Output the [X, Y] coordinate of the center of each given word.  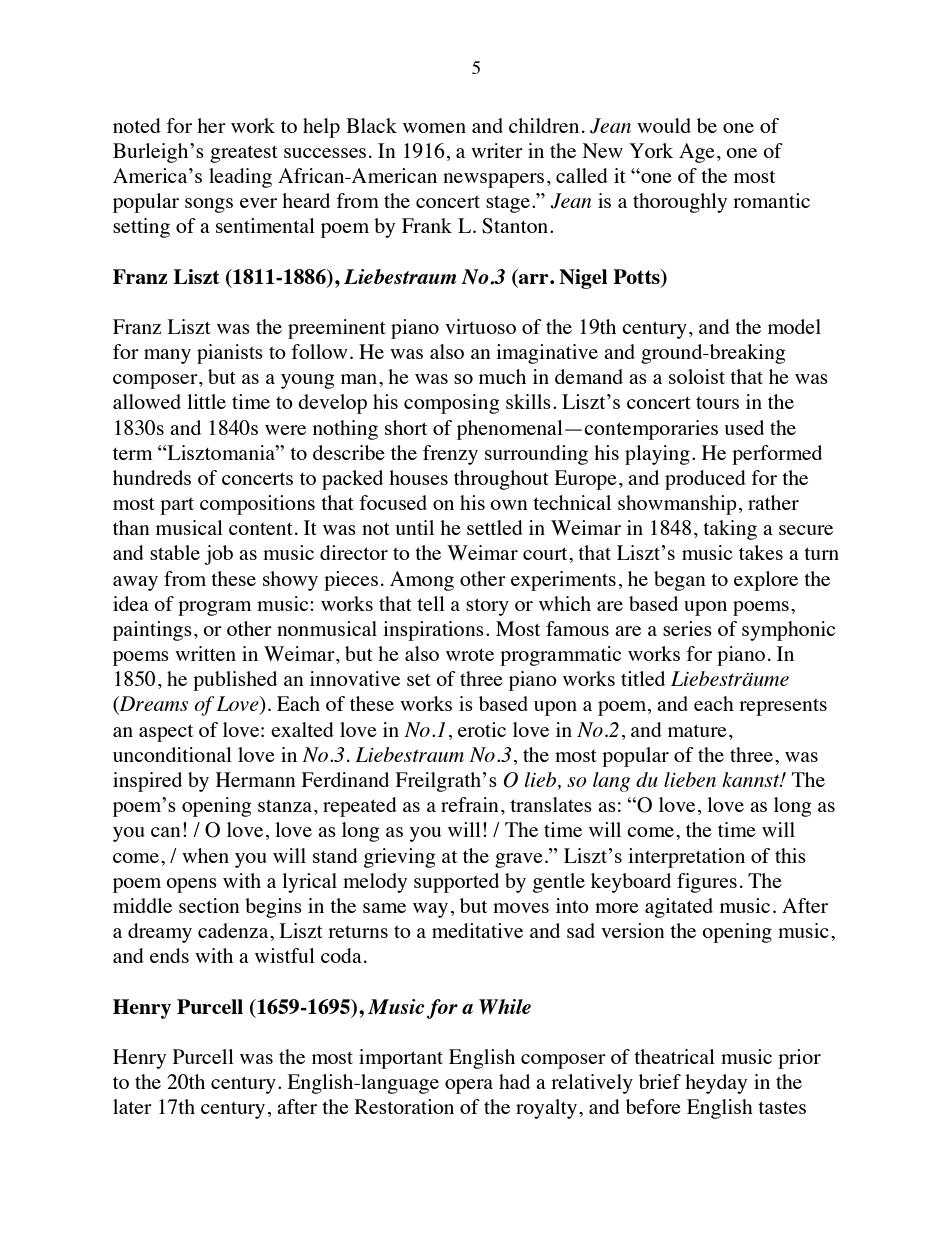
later [132, 1106]
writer [497, 150]
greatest [244, 154]
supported [456, 883]
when [205, 855]
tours [717, 403]
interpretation [686, 858]
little [206, 401]
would [664, 125]
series [687, 628]
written [205, 653]
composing [452, 404]
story [487, 607]
